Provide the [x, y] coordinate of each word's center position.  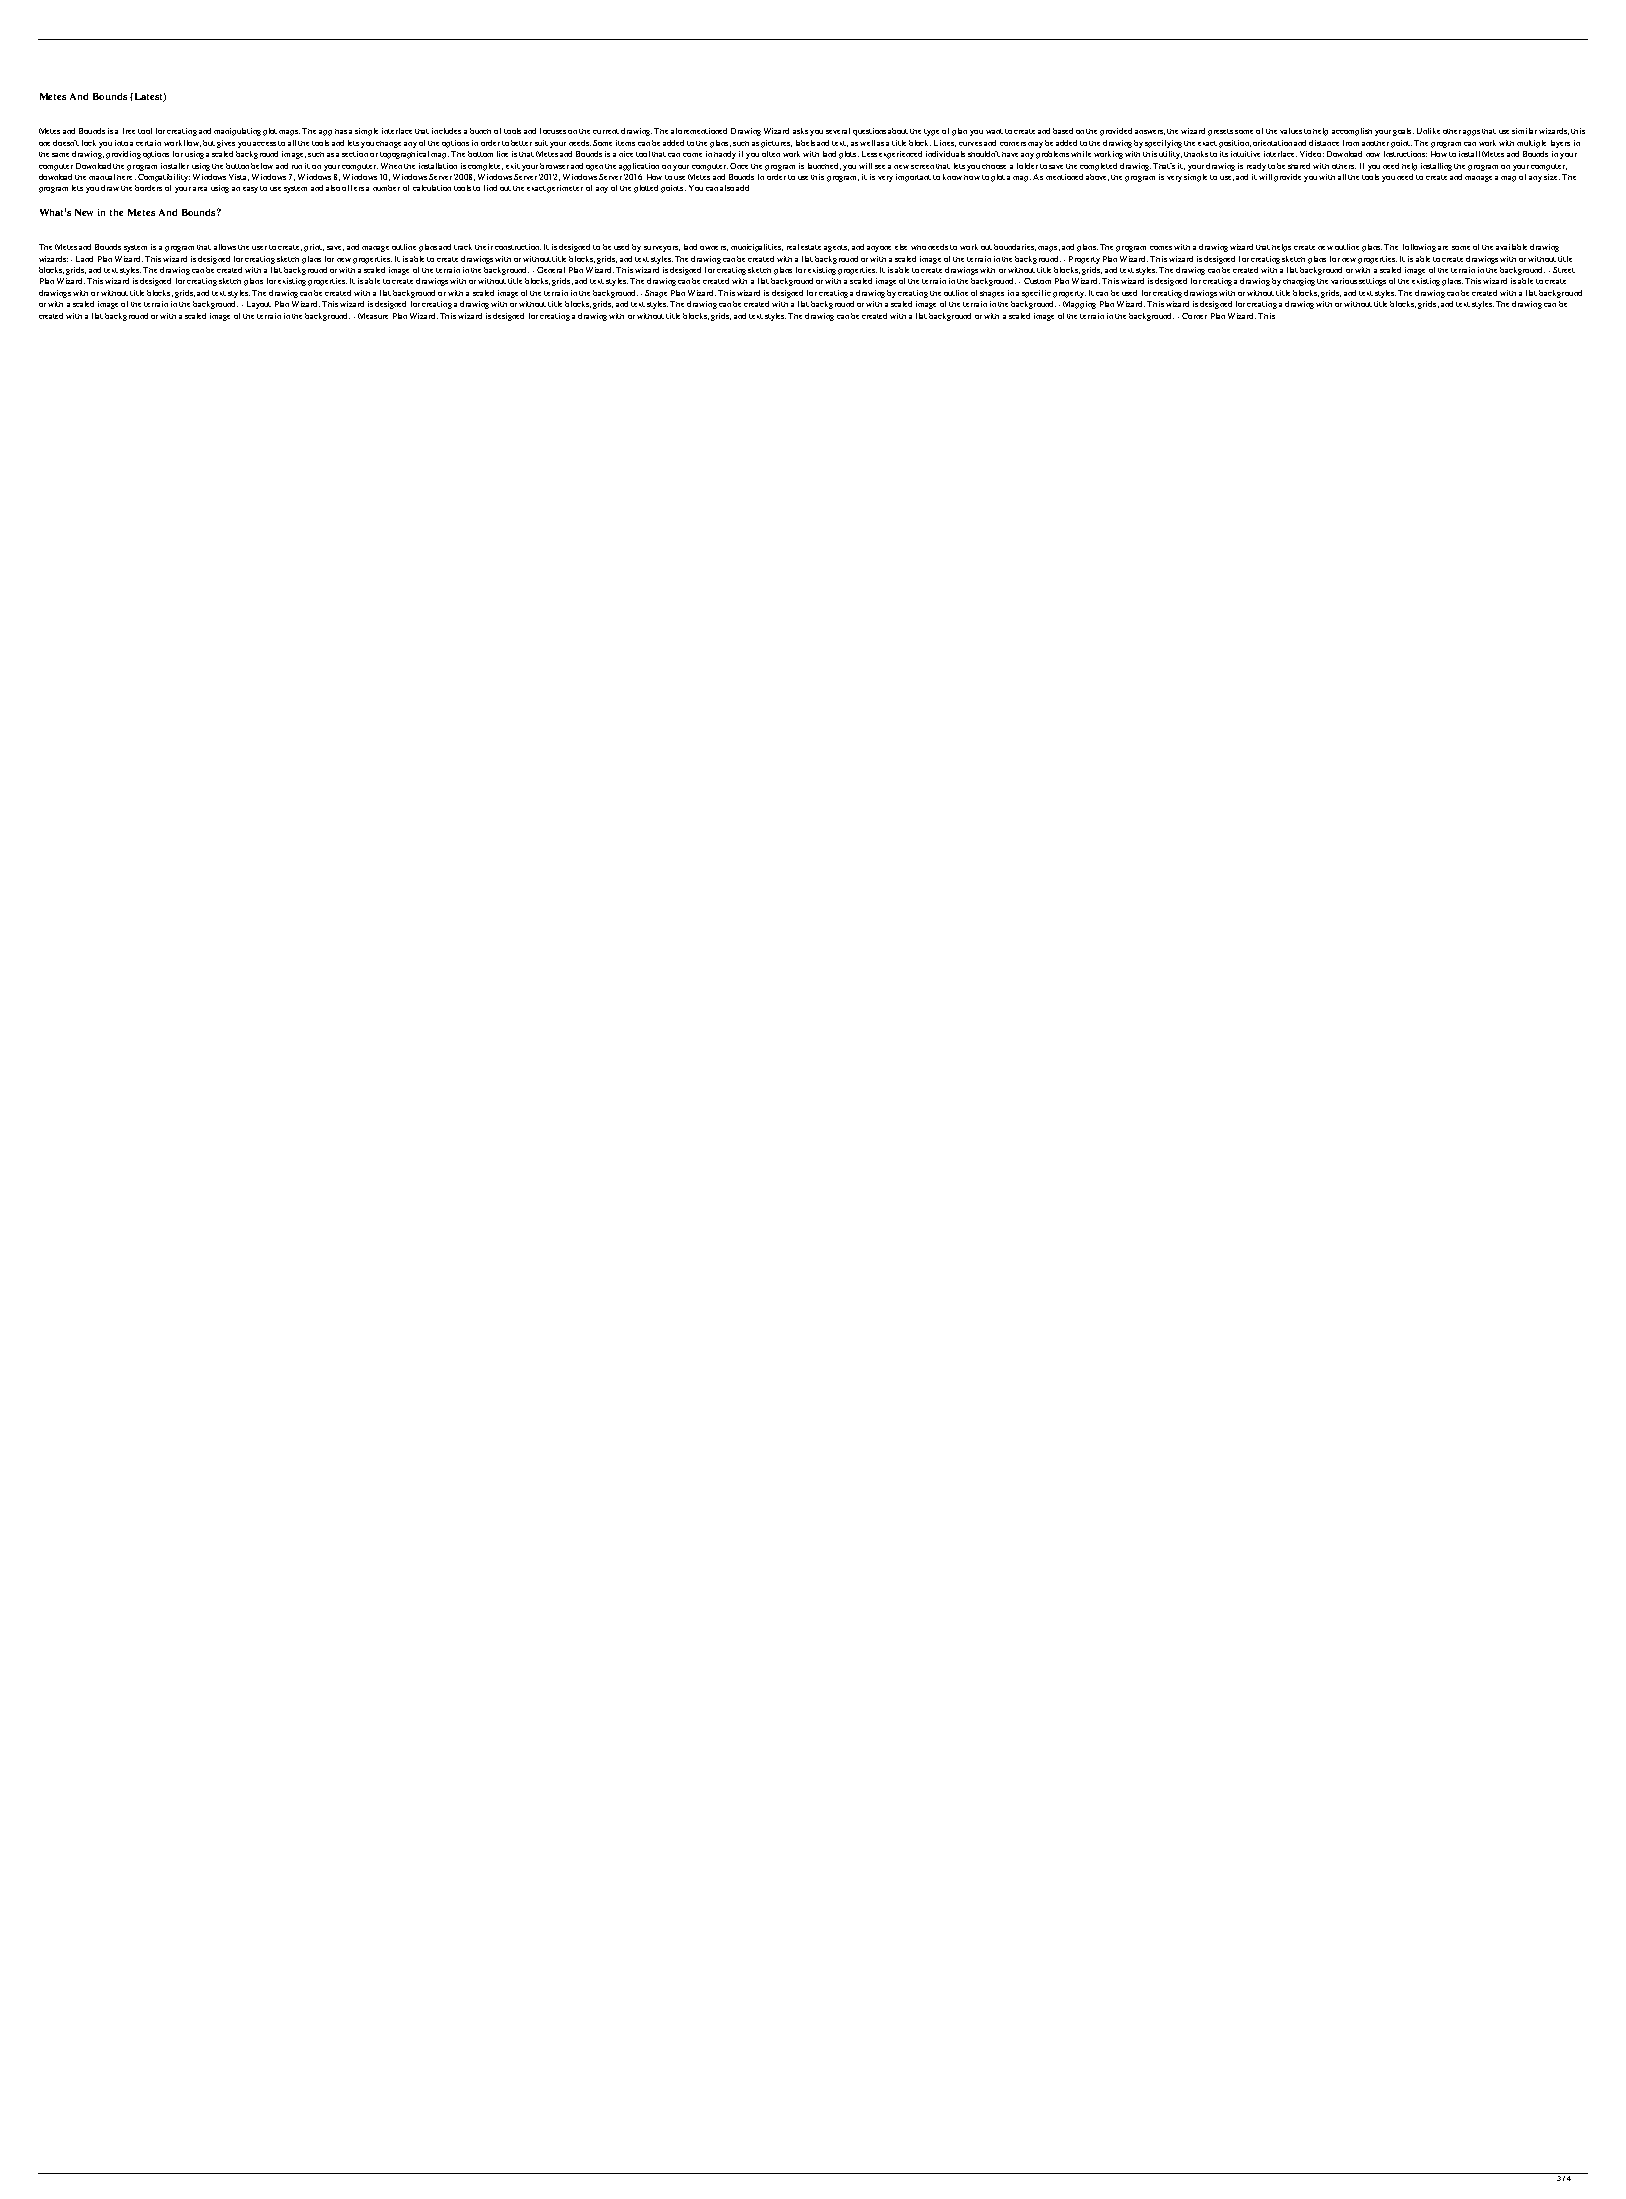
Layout [259, 305]
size [1552, 177]
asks [800, 131]
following [1419, 248]
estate [811, 247]
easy [250, 190]
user [259, 248]
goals [1403, 132]
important [913, 178]
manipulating [237, 132]
